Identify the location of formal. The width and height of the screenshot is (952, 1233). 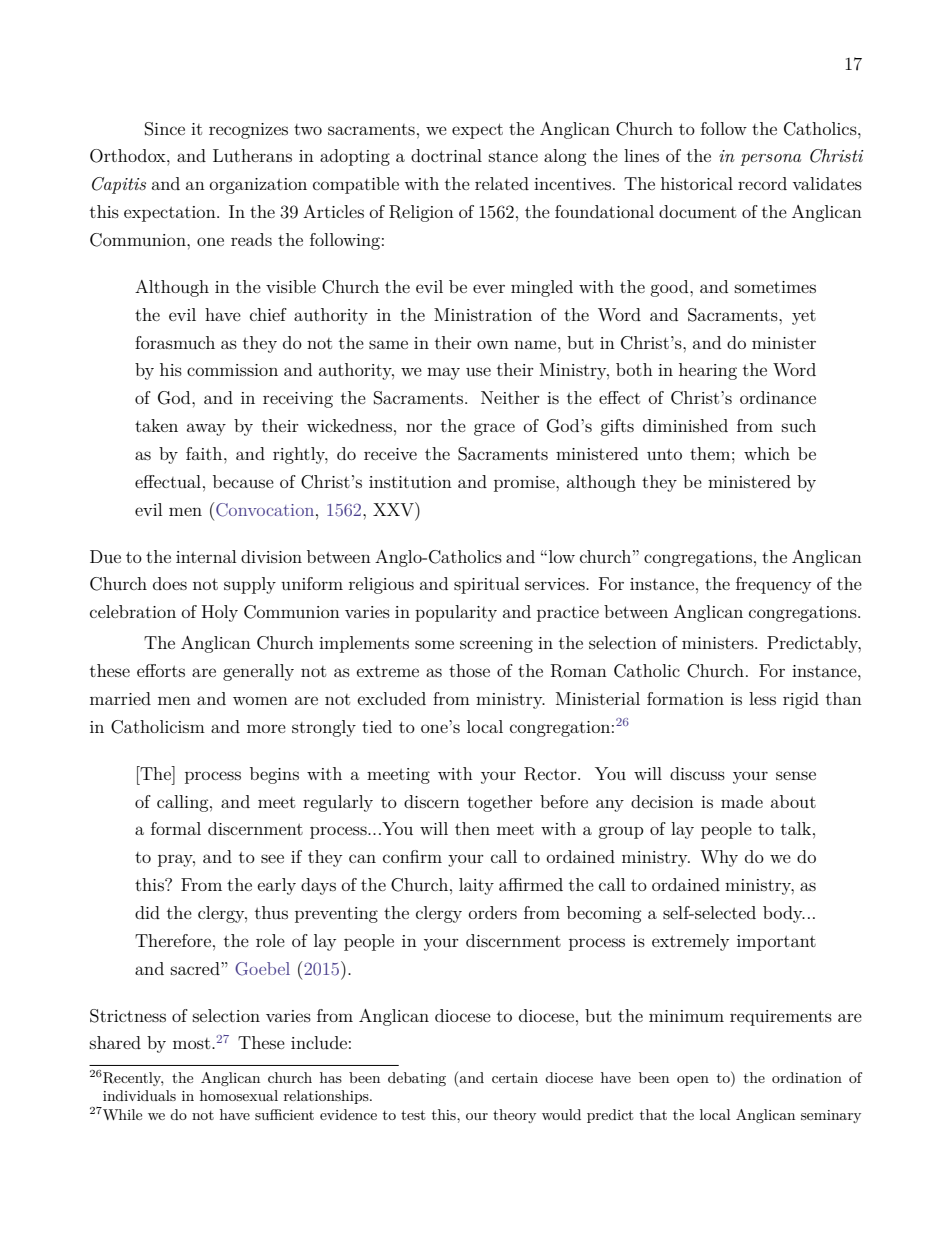
(176, 828).
